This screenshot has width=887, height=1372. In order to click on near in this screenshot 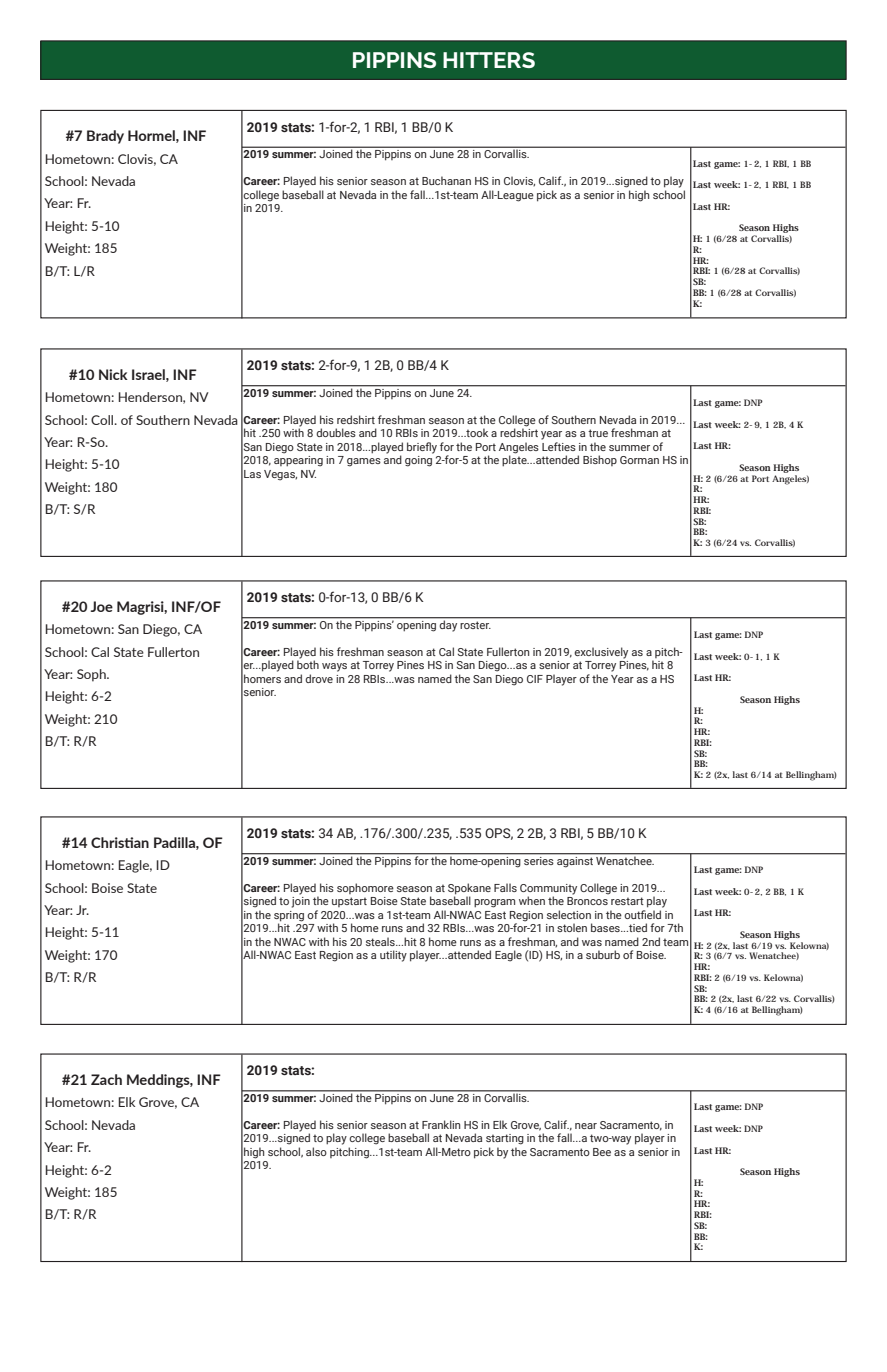, I will do `click(586, 1126)`.
